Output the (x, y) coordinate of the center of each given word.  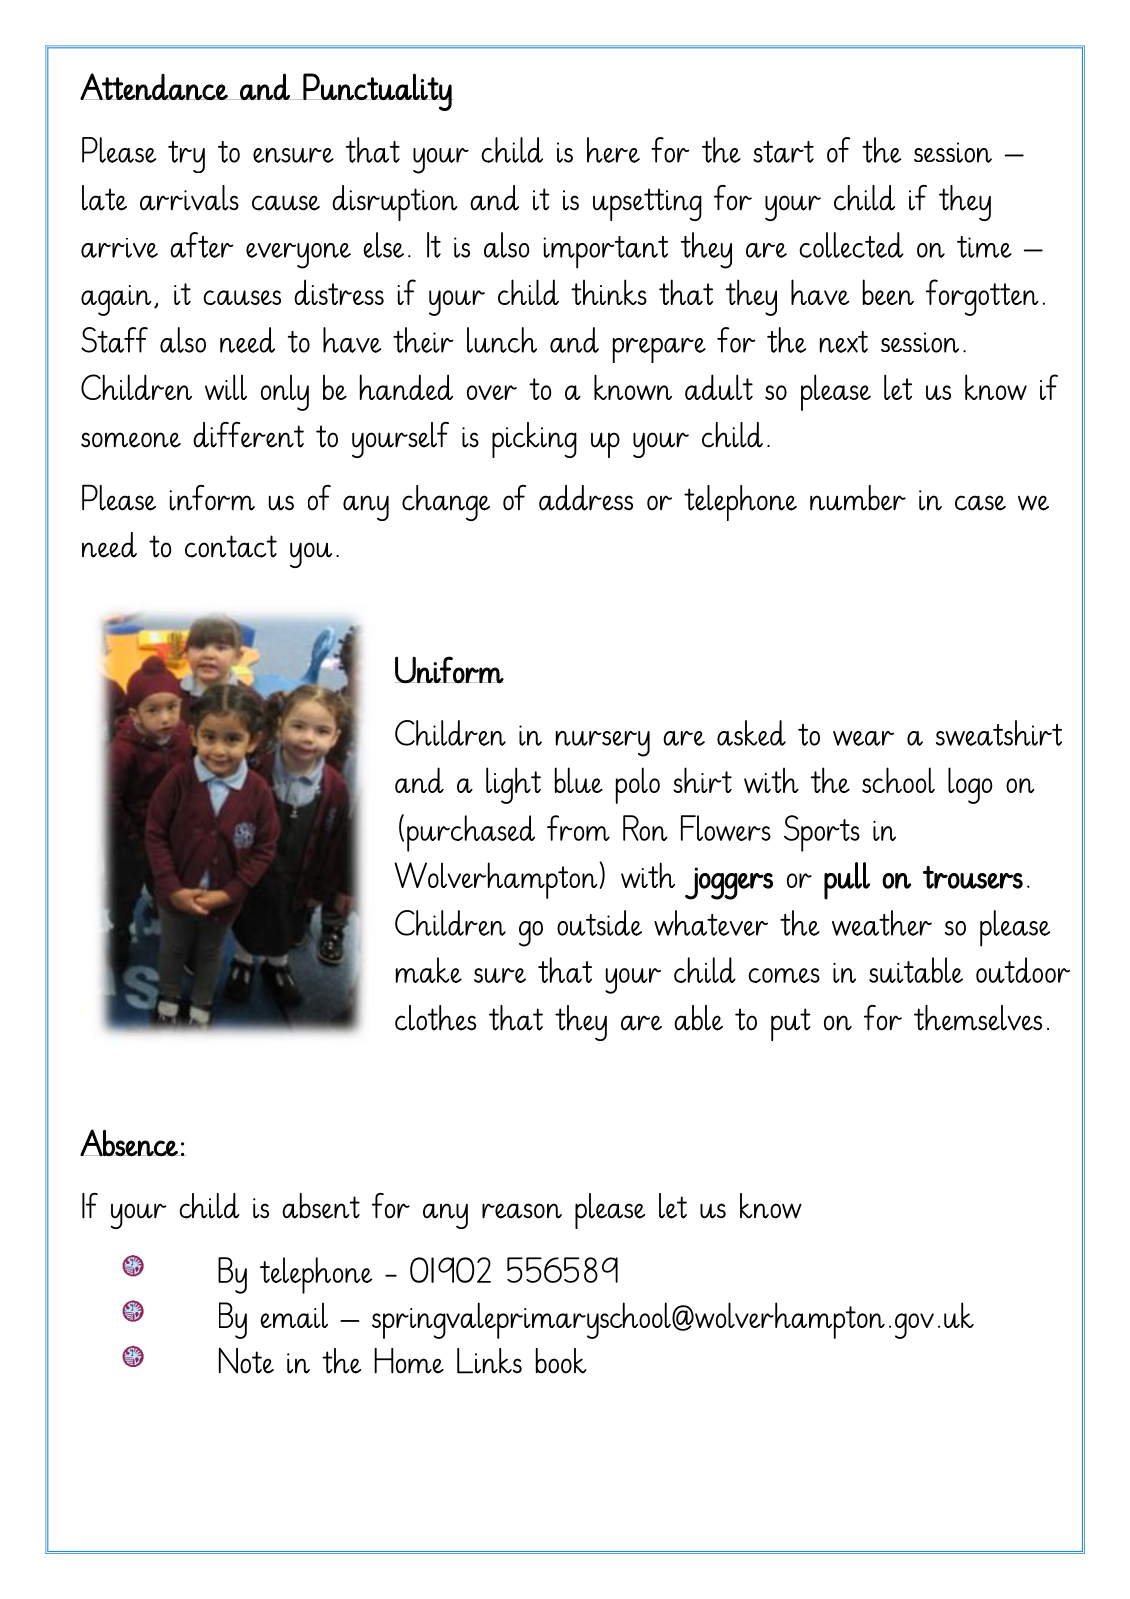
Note (246, 1360)
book (561, 1361)
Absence (130, 1143)
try (186, 157)
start (783, 152)
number (858, 498)
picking (534, 440)
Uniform (449, 670)
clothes (435, 1018)
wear (863, 738)
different (248, 435)
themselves (978, 1018)
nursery (603, 744)
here (613, 150)
